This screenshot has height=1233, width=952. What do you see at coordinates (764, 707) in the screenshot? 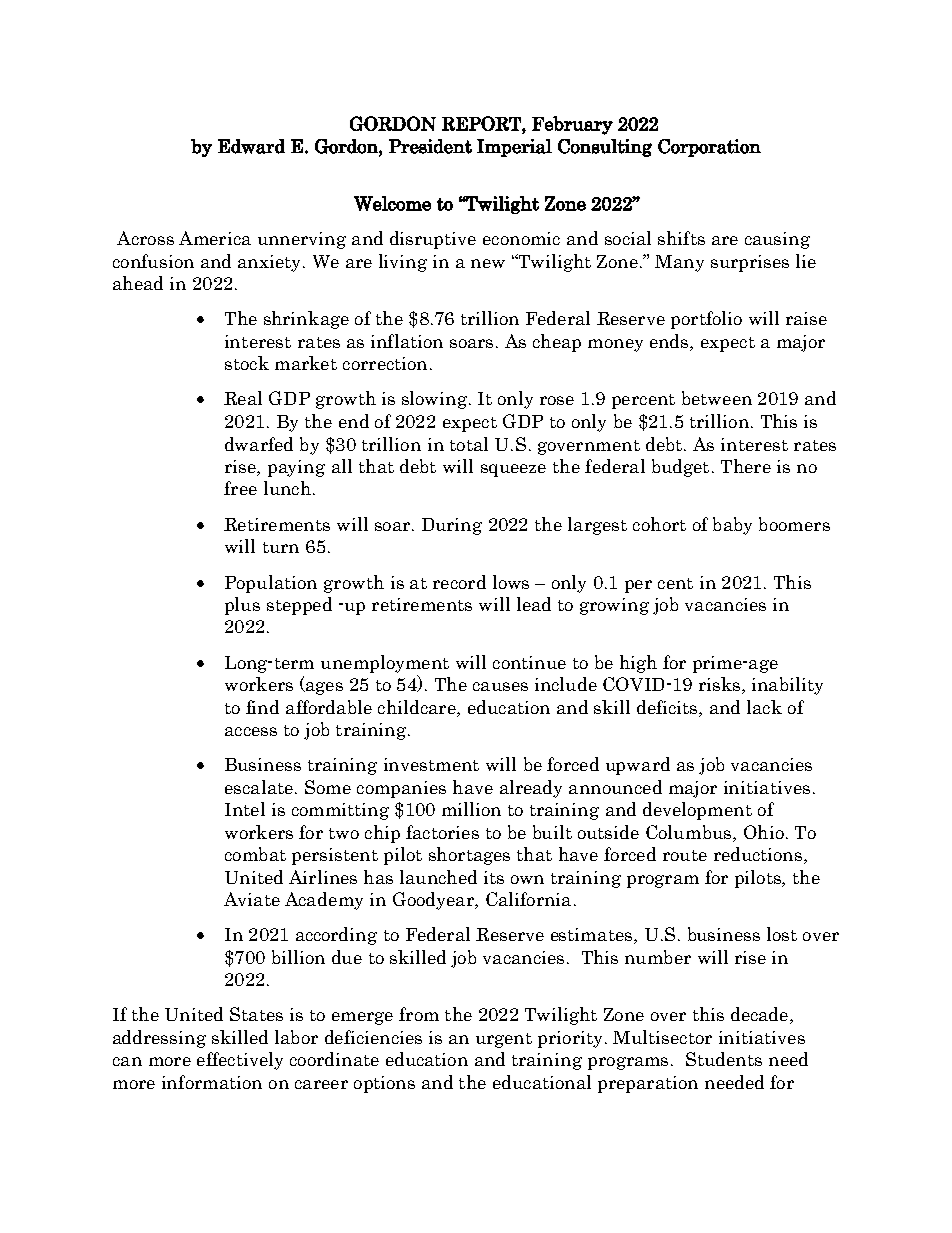
I see `lack` at bounding box center [764, 707].
